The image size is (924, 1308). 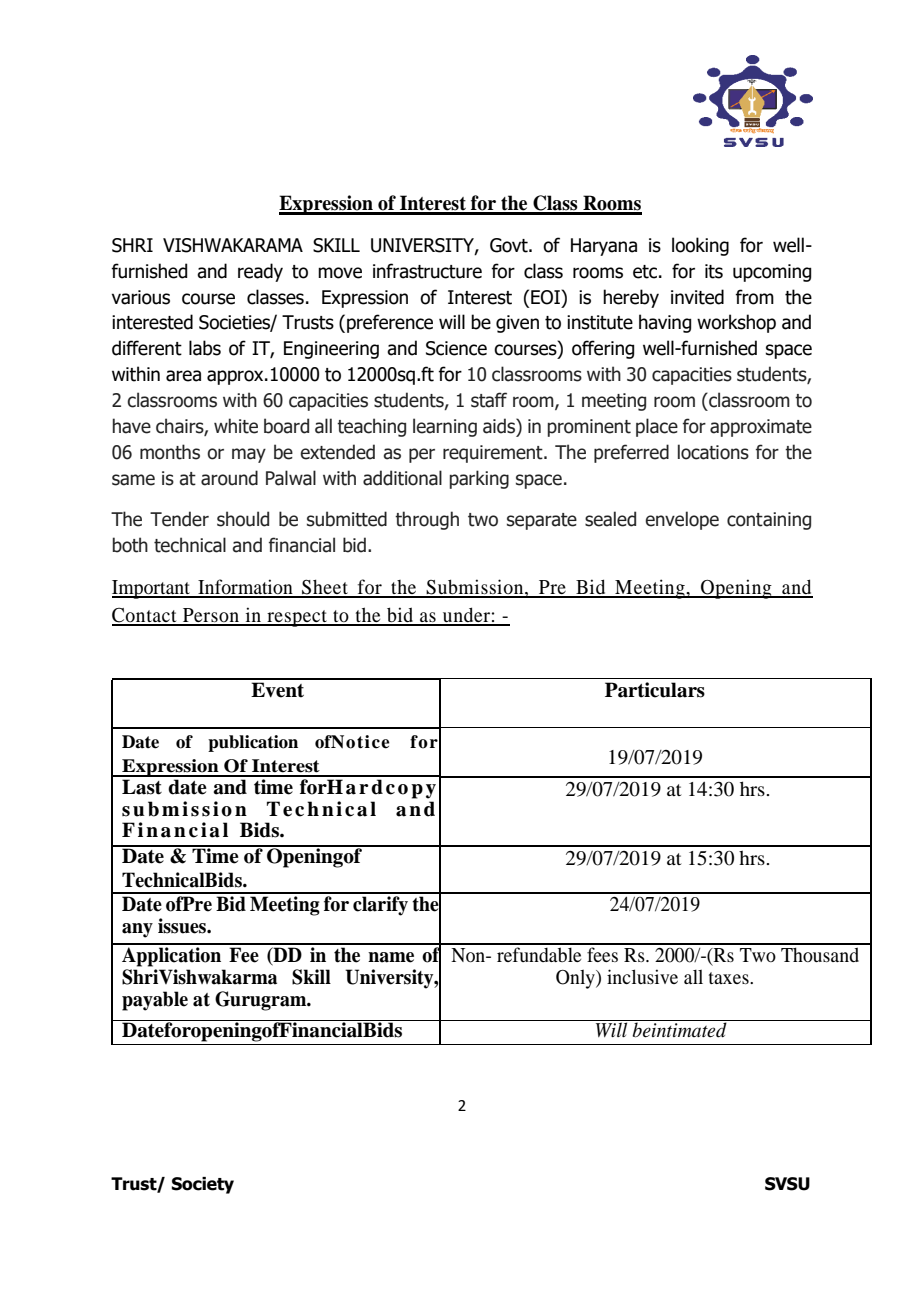 What do you see at coordinates (769, 521) in the page?
I see `containing` at bounding box center [769, 521].
